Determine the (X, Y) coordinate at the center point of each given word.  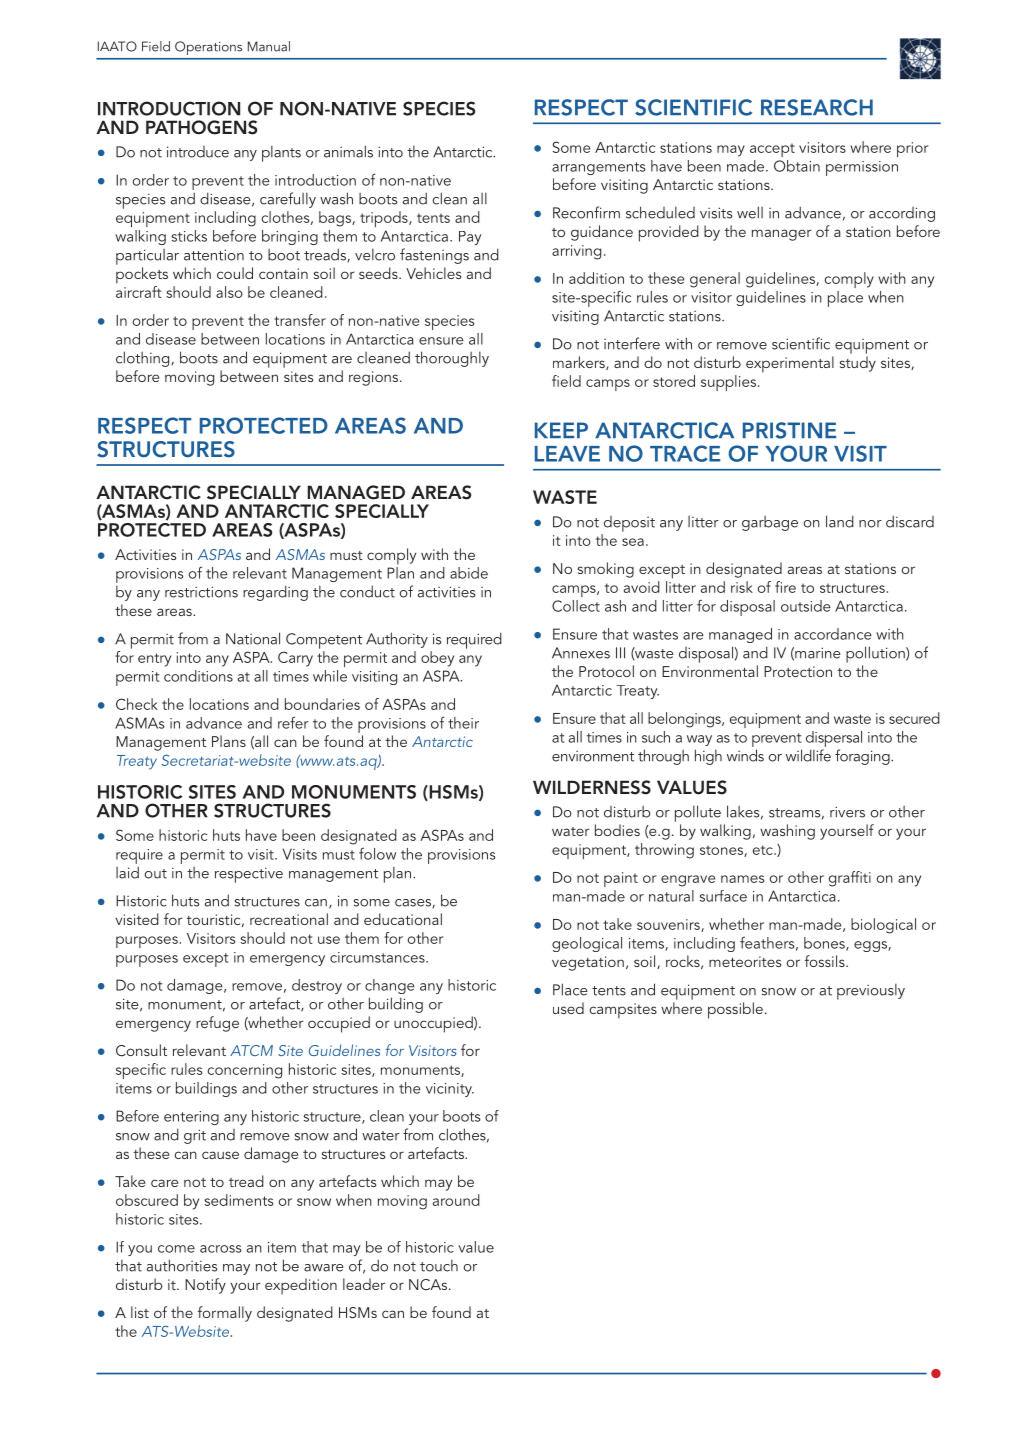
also (229, 292)
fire (785, 587)
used (568, 1008)
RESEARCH (817, 107)
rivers (847, 812)
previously (871, 991)
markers (580, 363)
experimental (790, 364)
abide (469, 573)
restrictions (201, 592)
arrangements (598, 168)
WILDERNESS (592, 787)
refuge (217, 1024)
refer (293, 722)
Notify (205, 1286)
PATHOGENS (201, 127)
